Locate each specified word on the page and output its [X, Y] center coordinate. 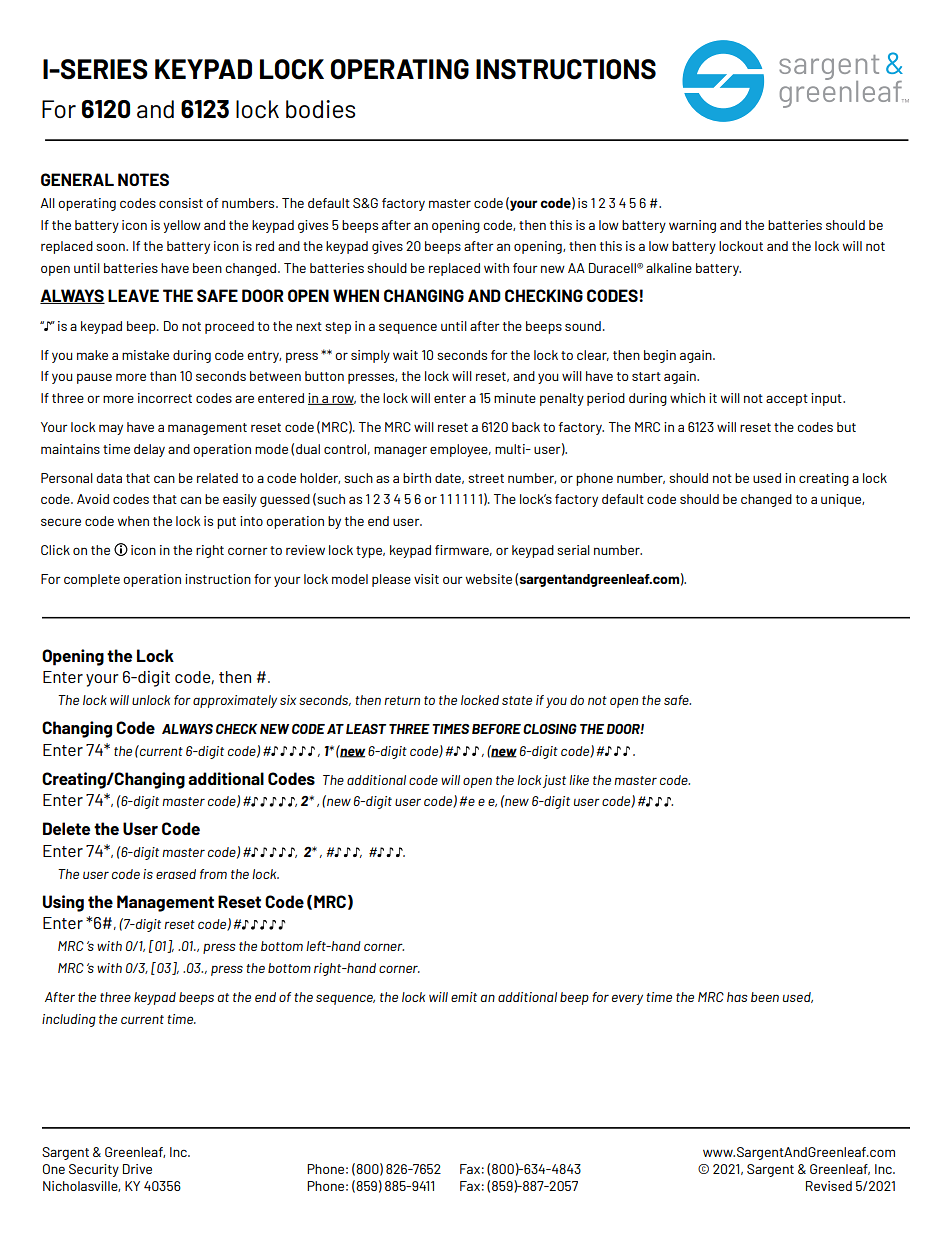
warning [692, 226]
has [737, 997]
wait [405, 355]
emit [464, 997]
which [687, 398]
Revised [829, 1186]
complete [92, 580]
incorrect [165, 398]
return [402, 700]
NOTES [143, 179]
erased [176, 874]
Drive [137, 1169]
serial [573, 550]
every [627, 999]
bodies [320, 109]
